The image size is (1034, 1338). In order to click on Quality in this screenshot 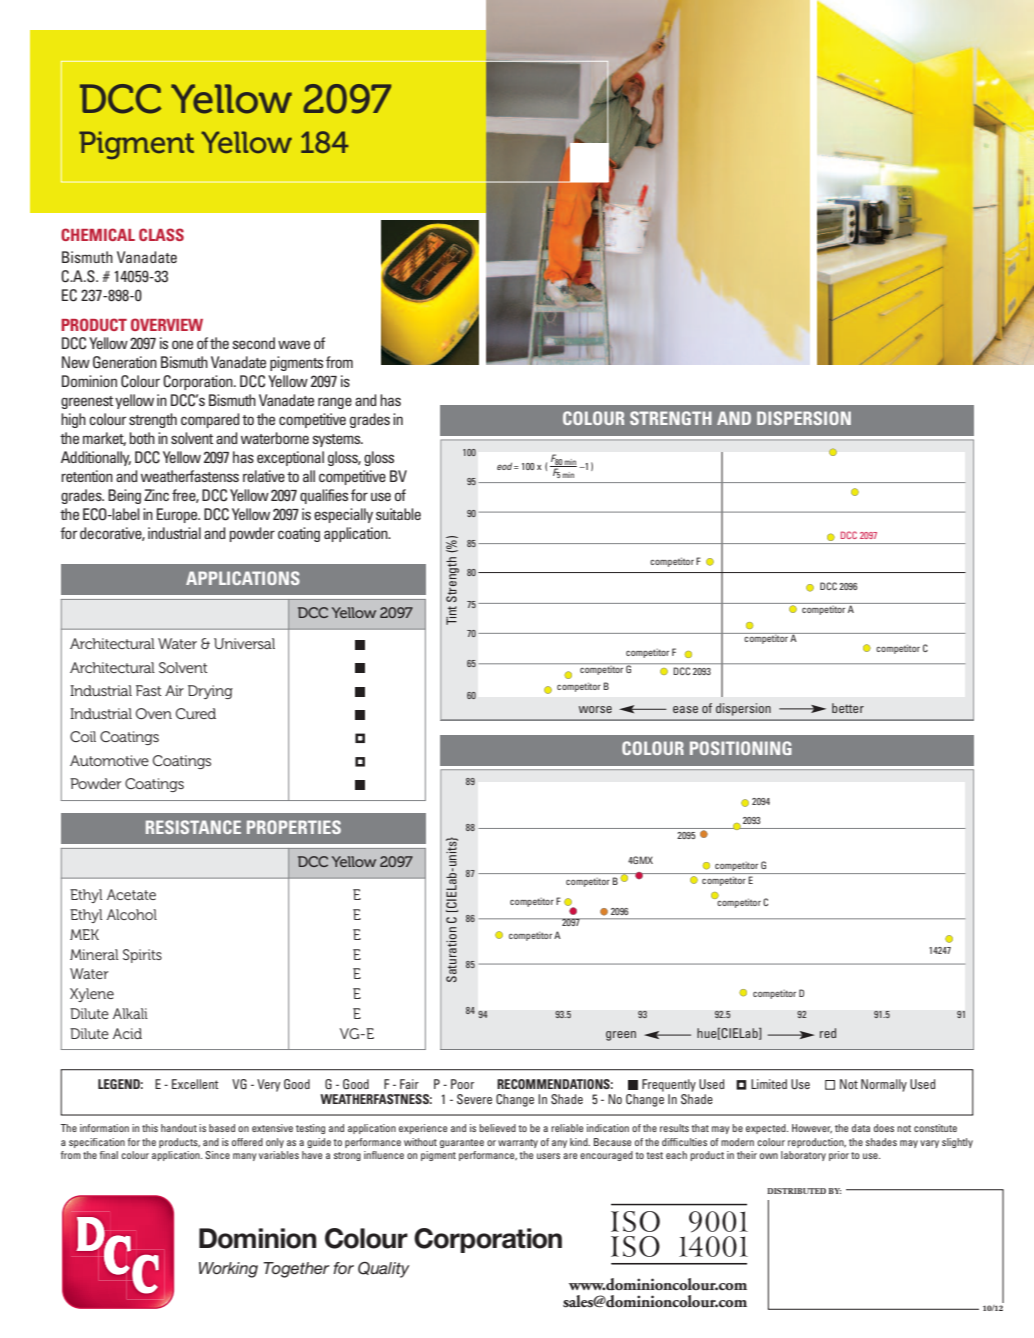, I will do `click(384, 1270)`.
